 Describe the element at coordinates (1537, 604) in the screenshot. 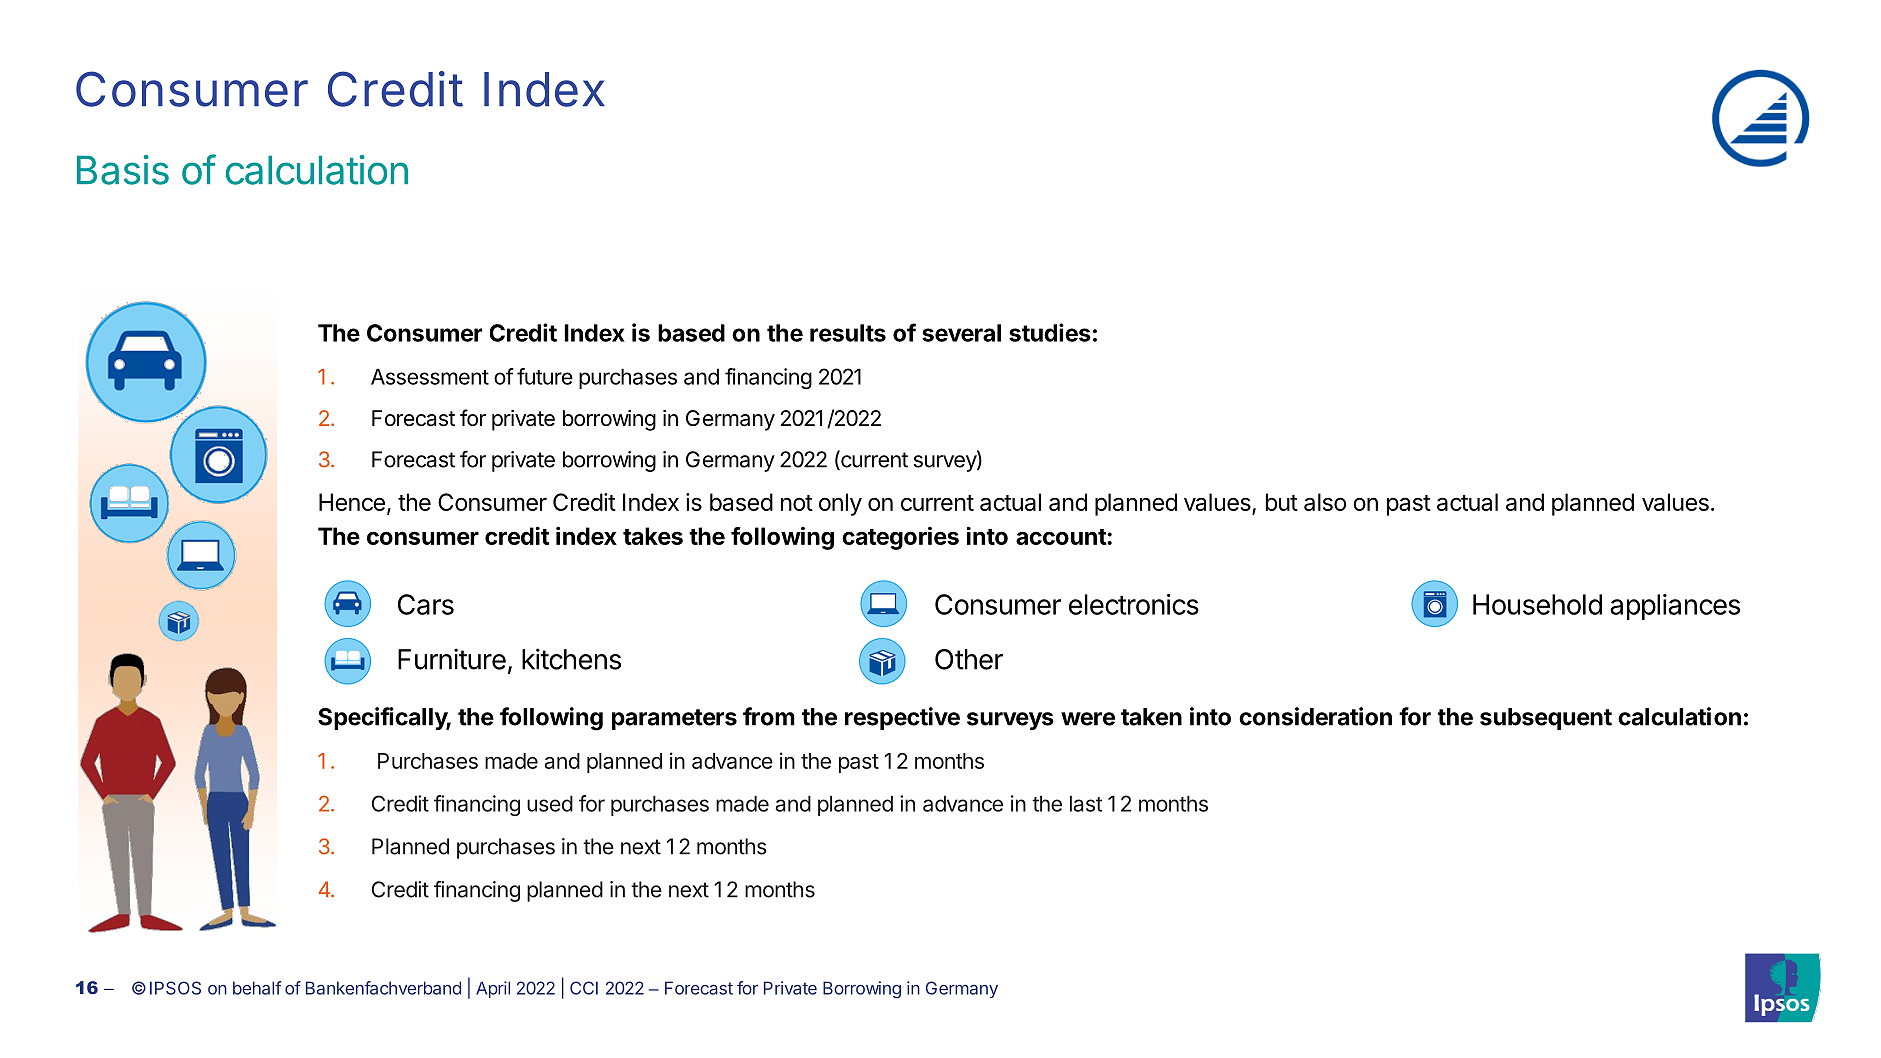

I see `Household` at that location.
